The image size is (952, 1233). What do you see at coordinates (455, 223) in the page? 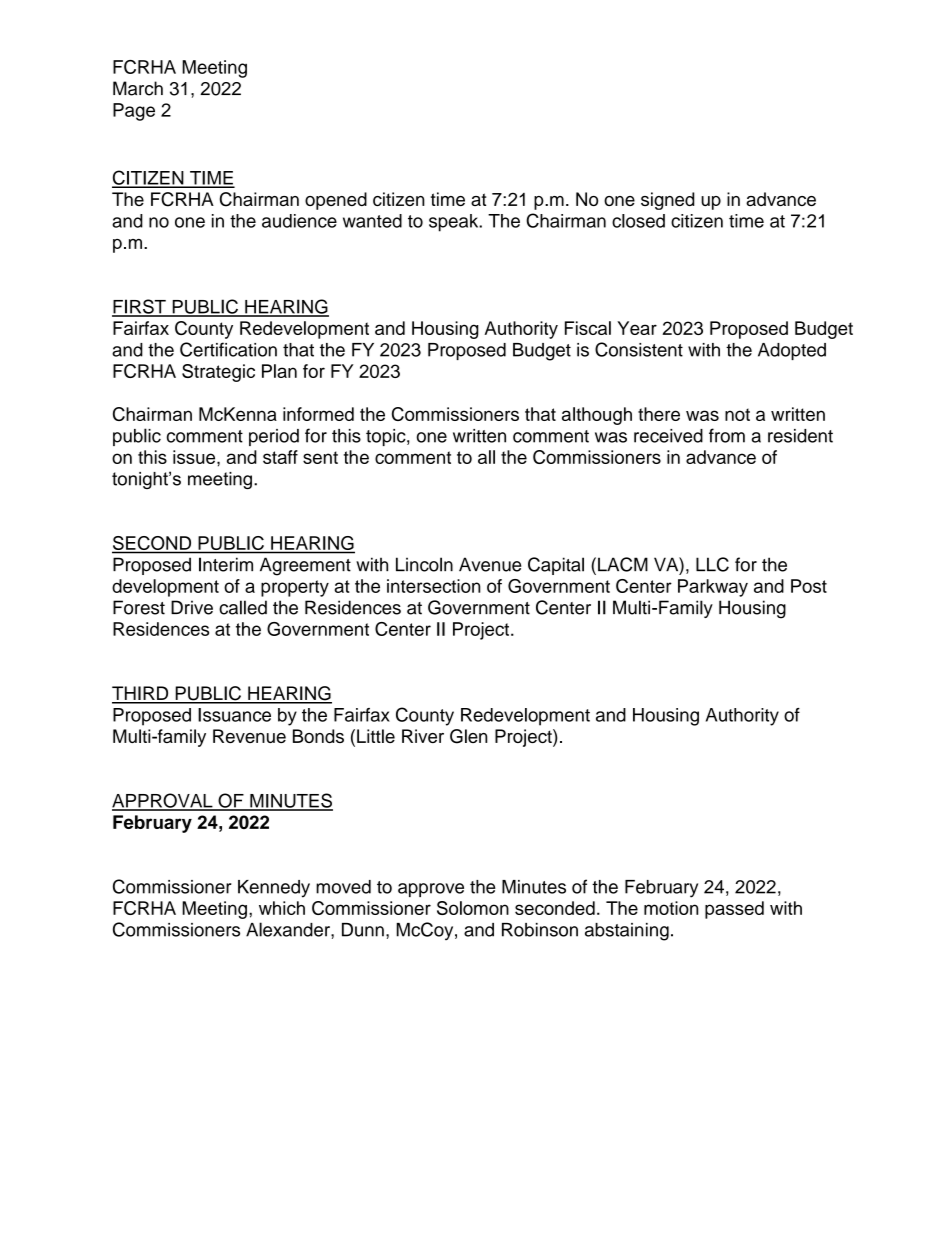
I see `speak` at bounding box center [455, 223].
